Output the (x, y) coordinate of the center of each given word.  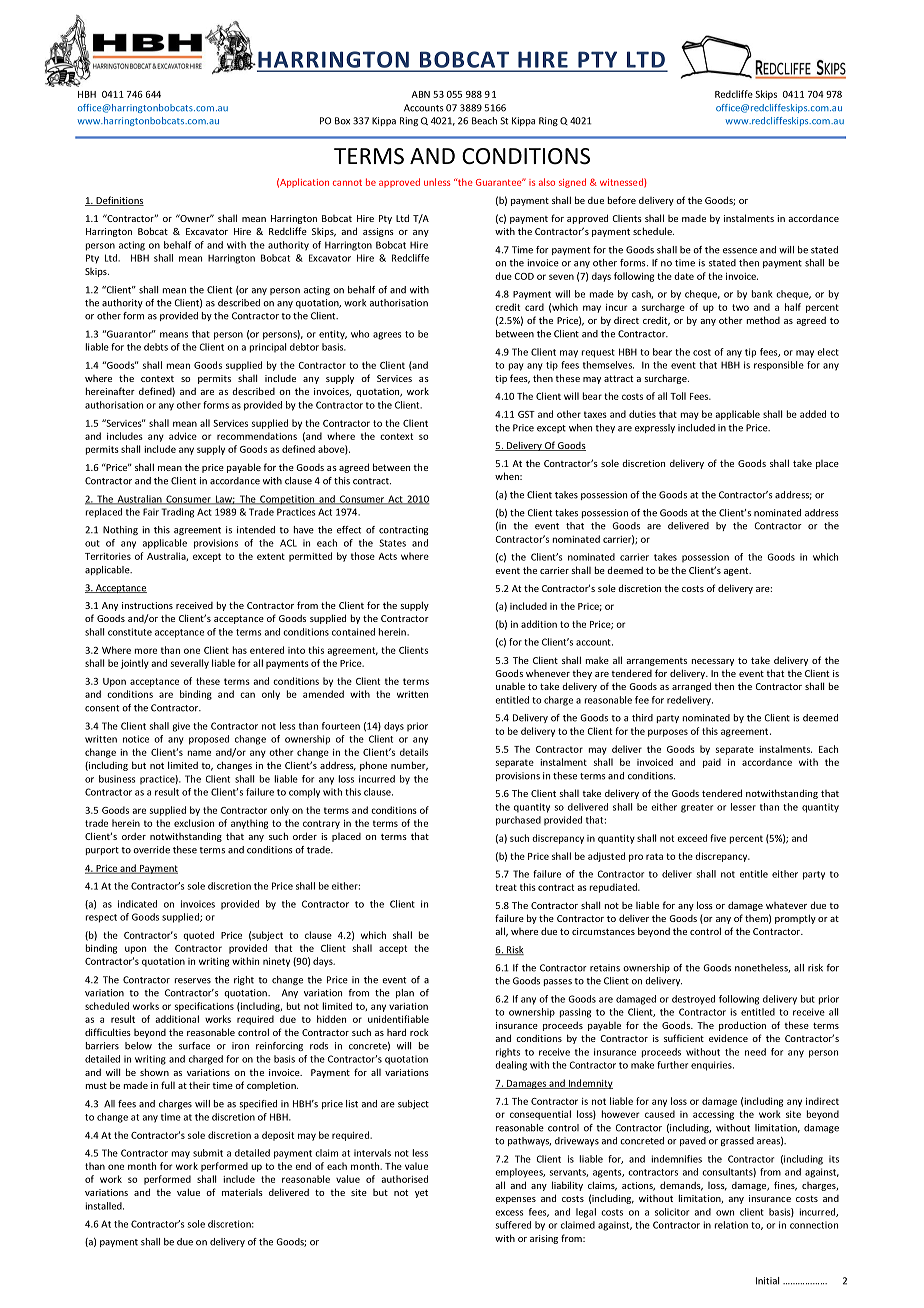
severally (190, 664)
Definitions (119, 201)
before (622, 200)
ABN (421, 94)
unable (510, 686)
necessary (713, 662)
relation (731, 1225)
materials (242, 1192)
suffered (513, 1225)
